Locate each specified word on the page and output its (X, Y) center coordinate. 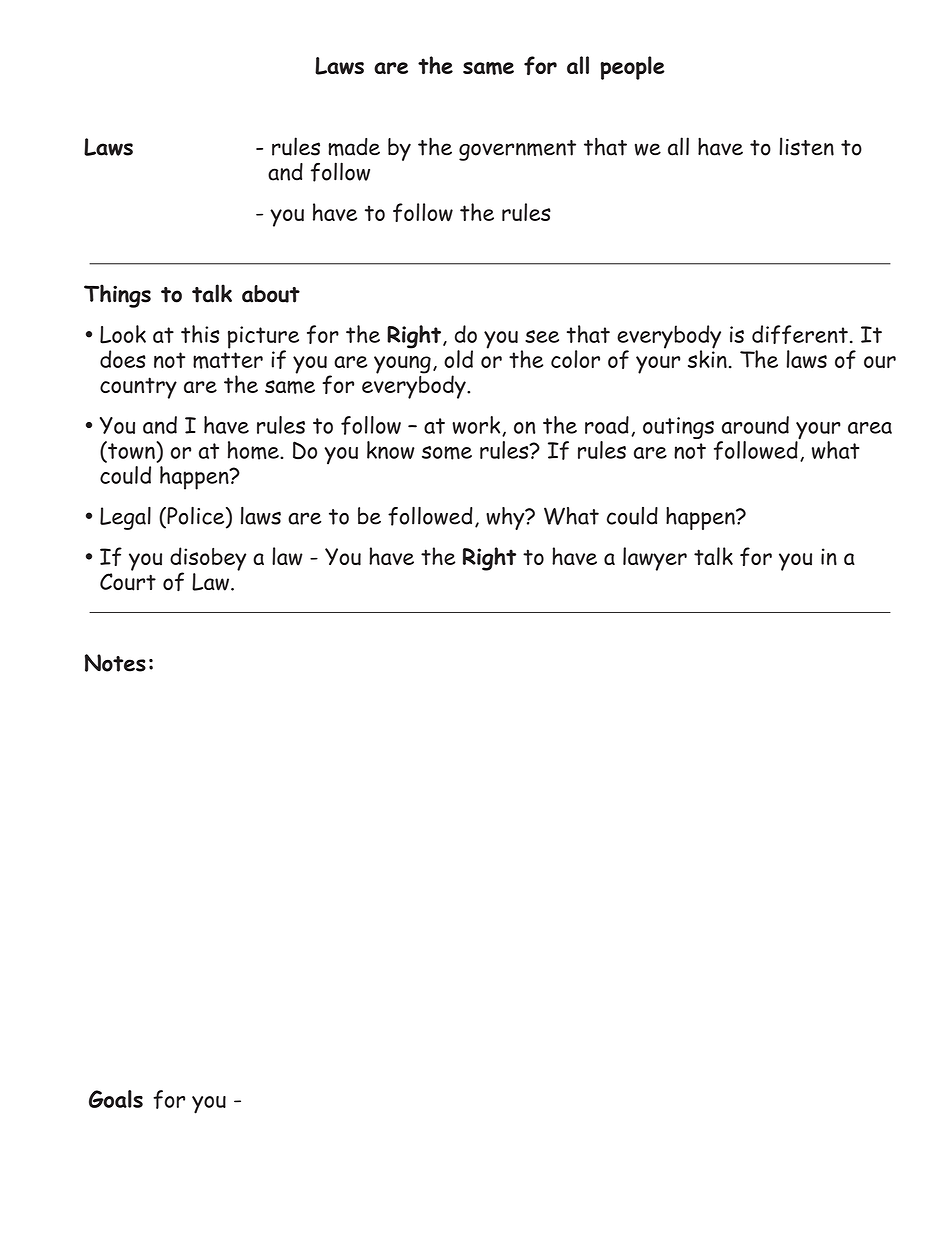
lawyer (655, 559)
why (506, 518)
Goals (116, 1099)
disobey (208, 560)
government (517, 150)
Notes (115, 663)
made (354, 147)
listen (806, 146)
